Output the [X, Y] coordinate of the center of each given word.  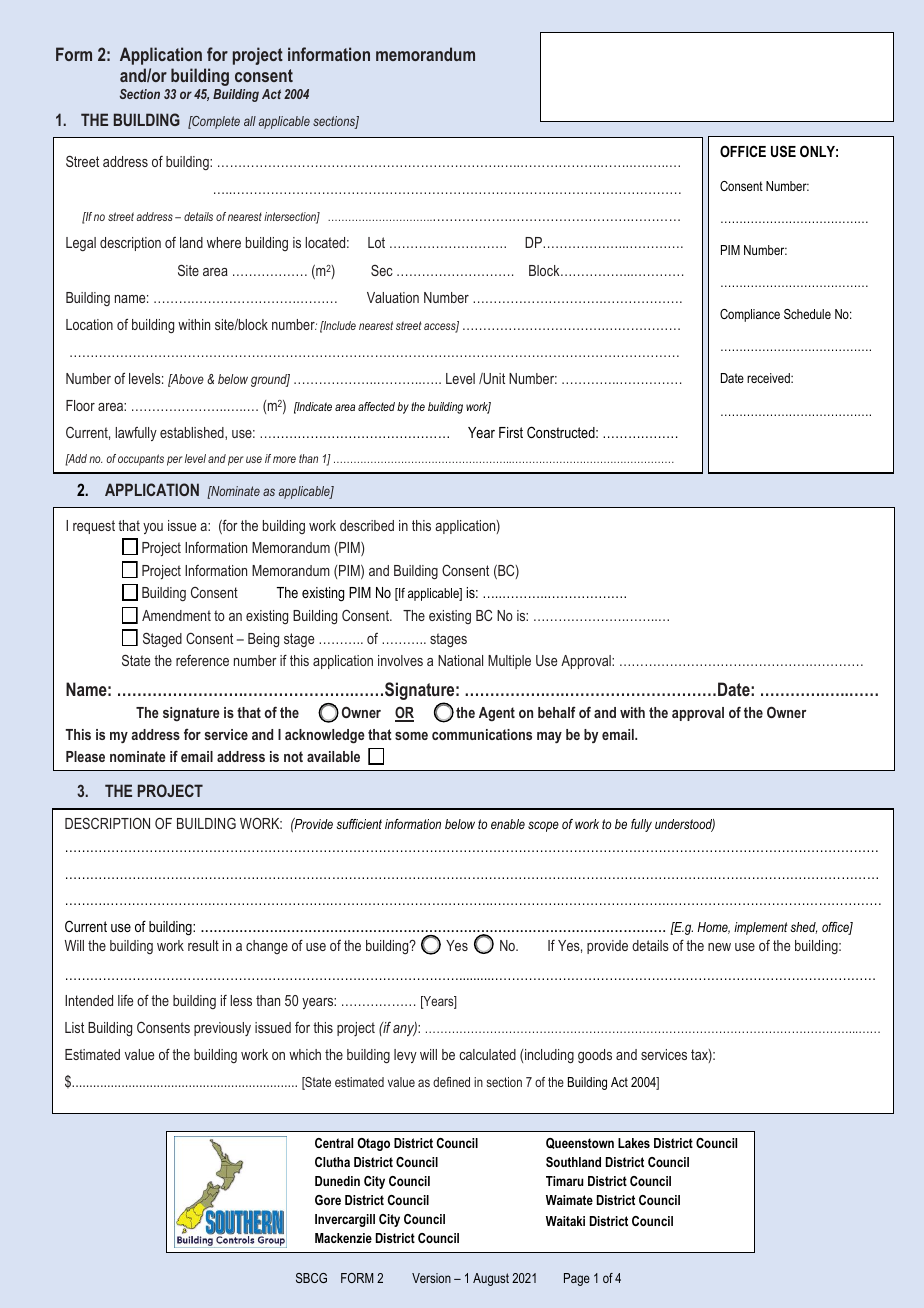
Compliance [750, 315]
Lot [376, 242]
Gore [328, 1200]
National [460, 660]
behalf [557, 712]
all [250, 121]
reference [202, 660]
